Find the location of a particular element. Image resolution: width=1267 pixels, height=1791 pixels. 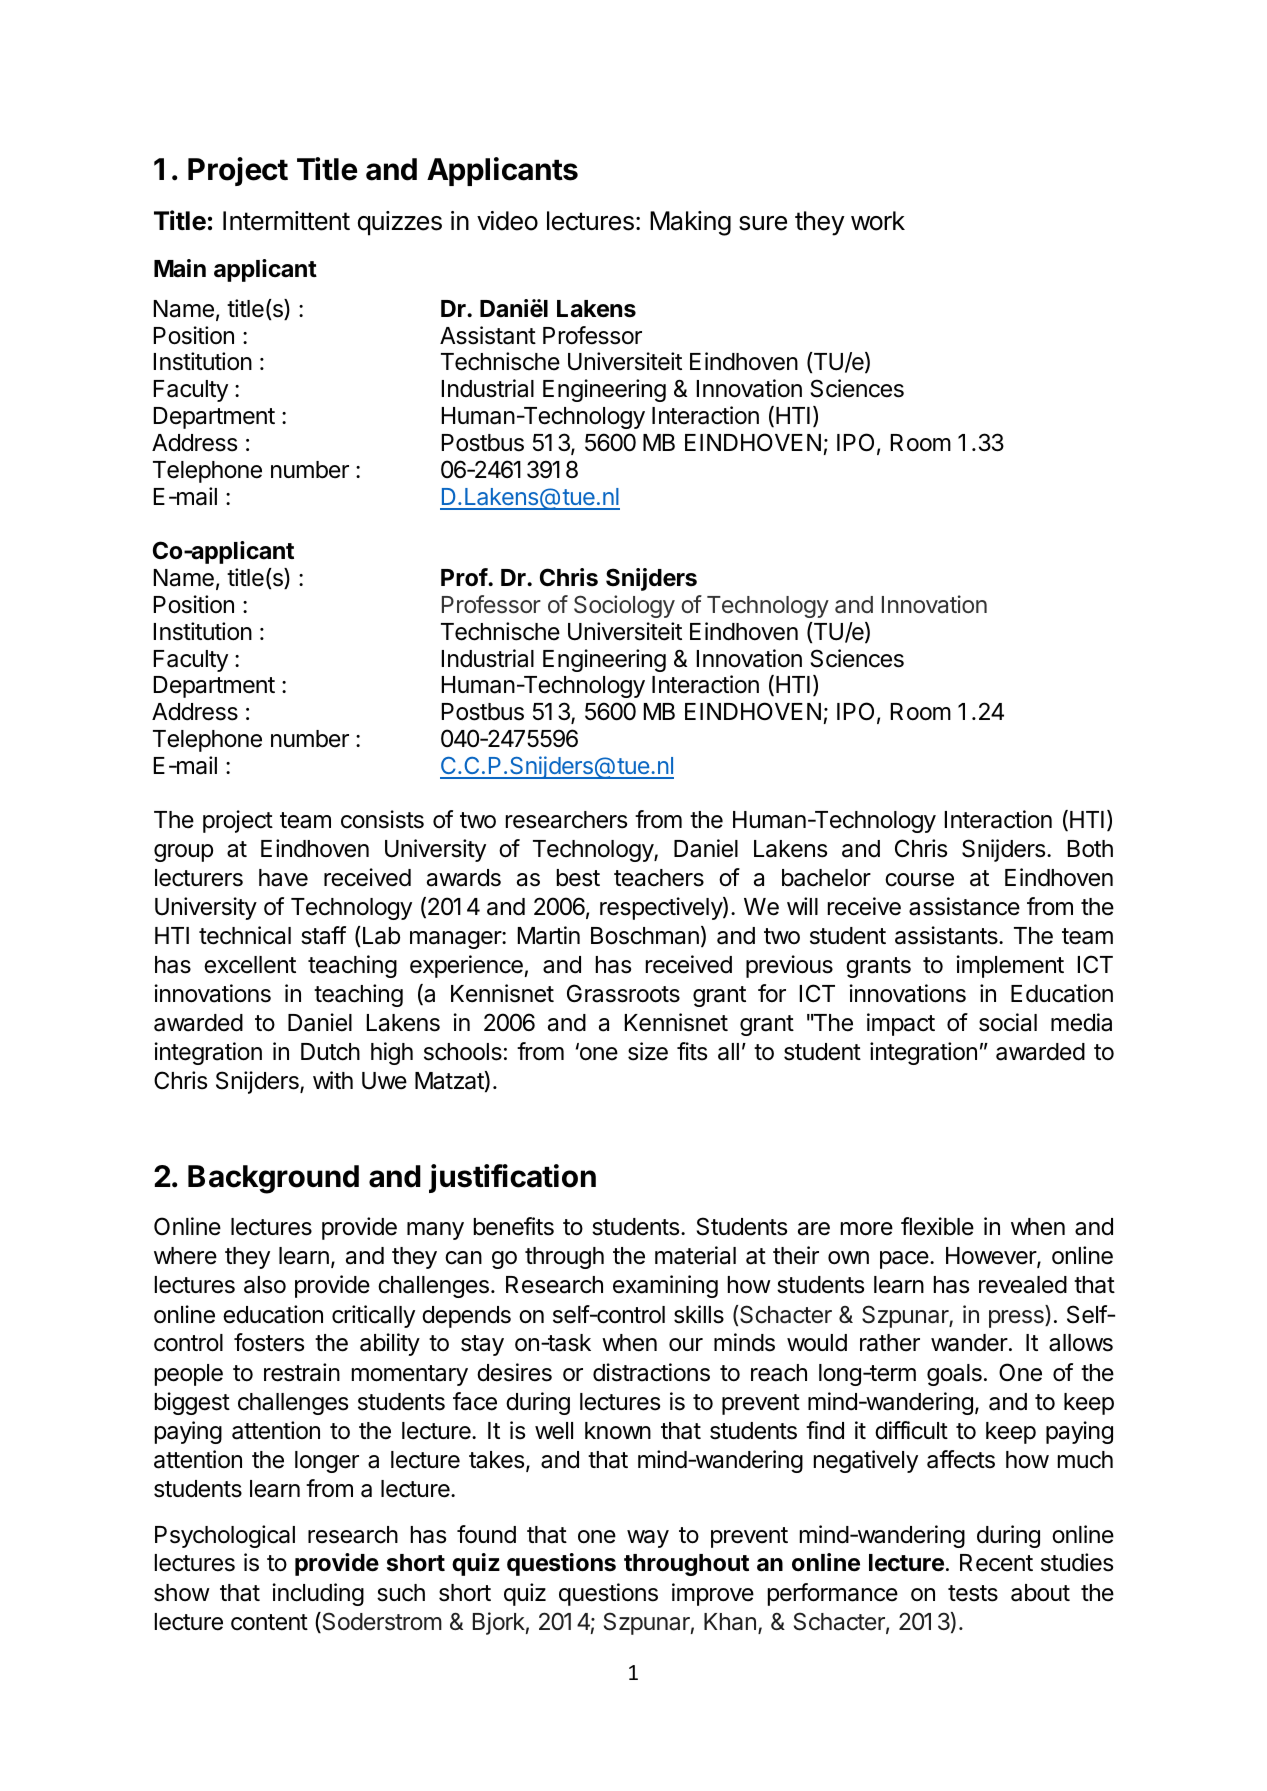

examining is located at coordinates (665, 1286).
